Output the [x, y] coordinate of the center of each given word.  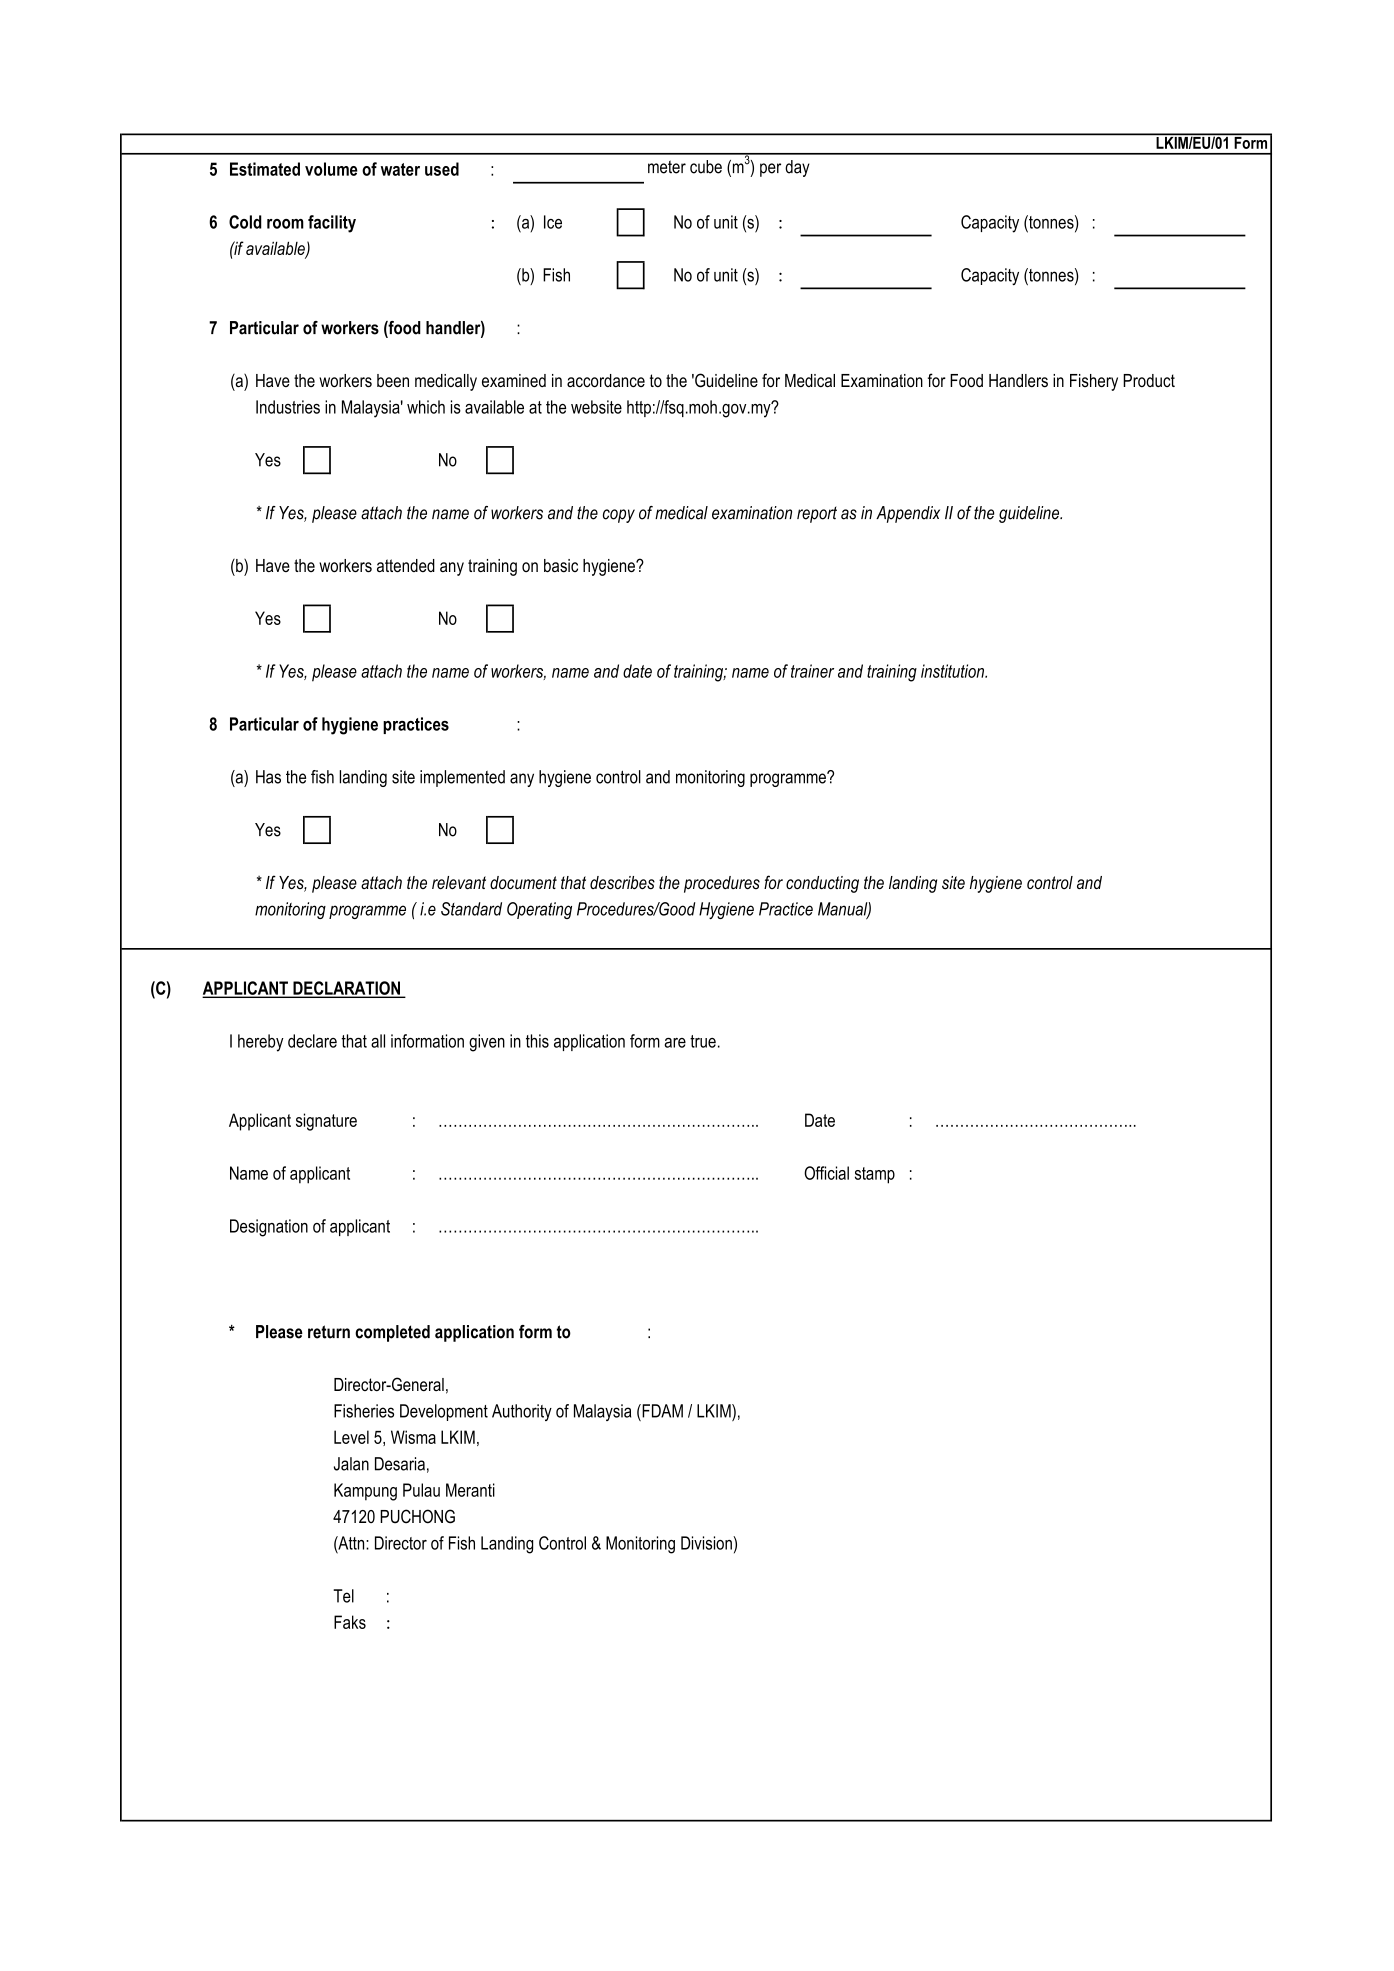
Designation [269, 1228]
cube [706, 167]
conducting [822, 884]
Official [826, 1173]
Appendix [908, 514]
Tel [343, 1596]
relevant [459, 882]
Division [707, 1543]
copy [619, 516]
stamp [875, 1175]
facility [332, 224]
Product [1149, 380]
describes [622, 883]
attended [406, 565]
